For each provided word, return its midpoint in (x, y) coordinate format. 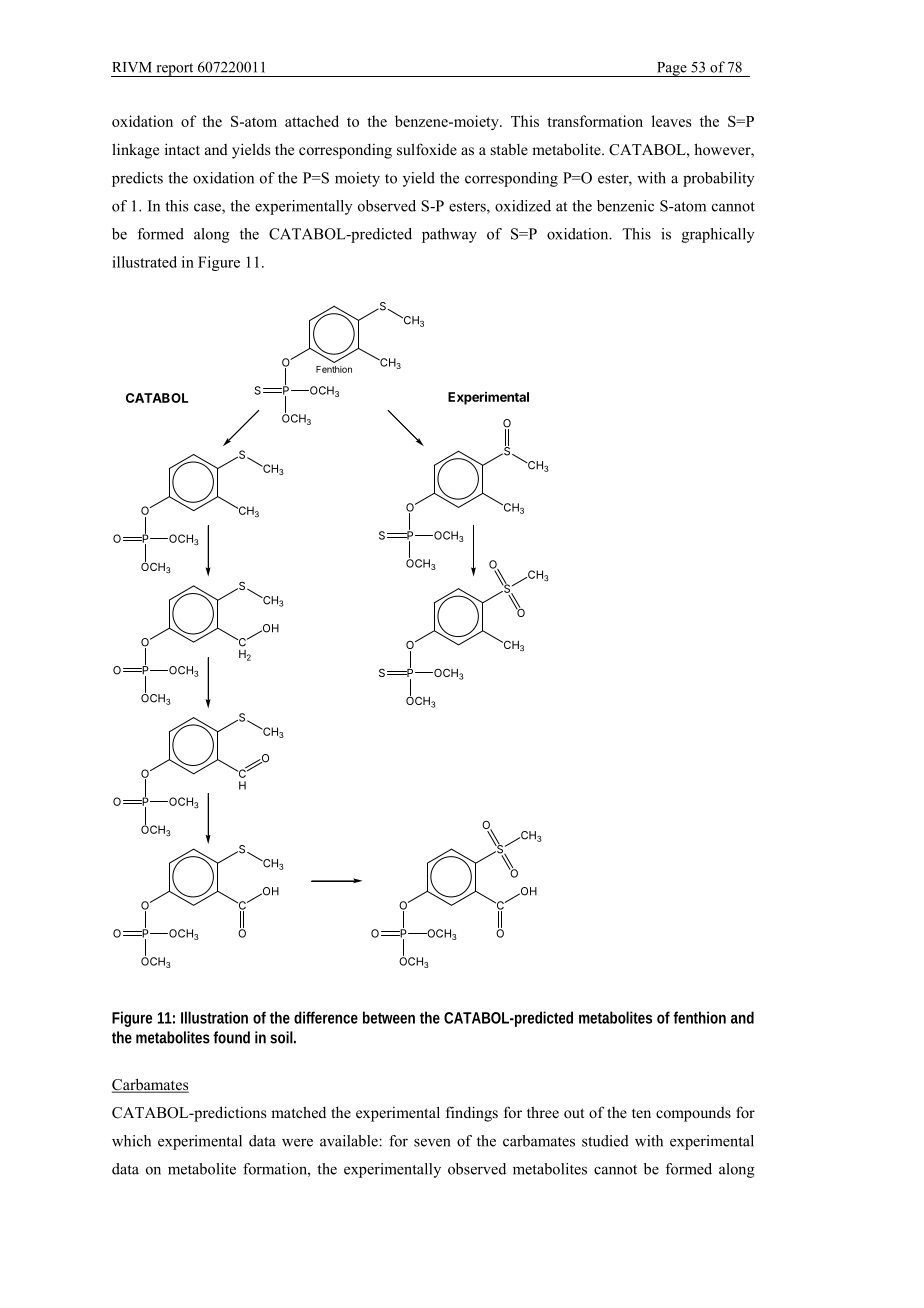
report (175, 70)
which (131, 1141)
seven (432, 1142)
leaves (672, 121)
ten (641, 1113)
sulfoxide (427, 149)
